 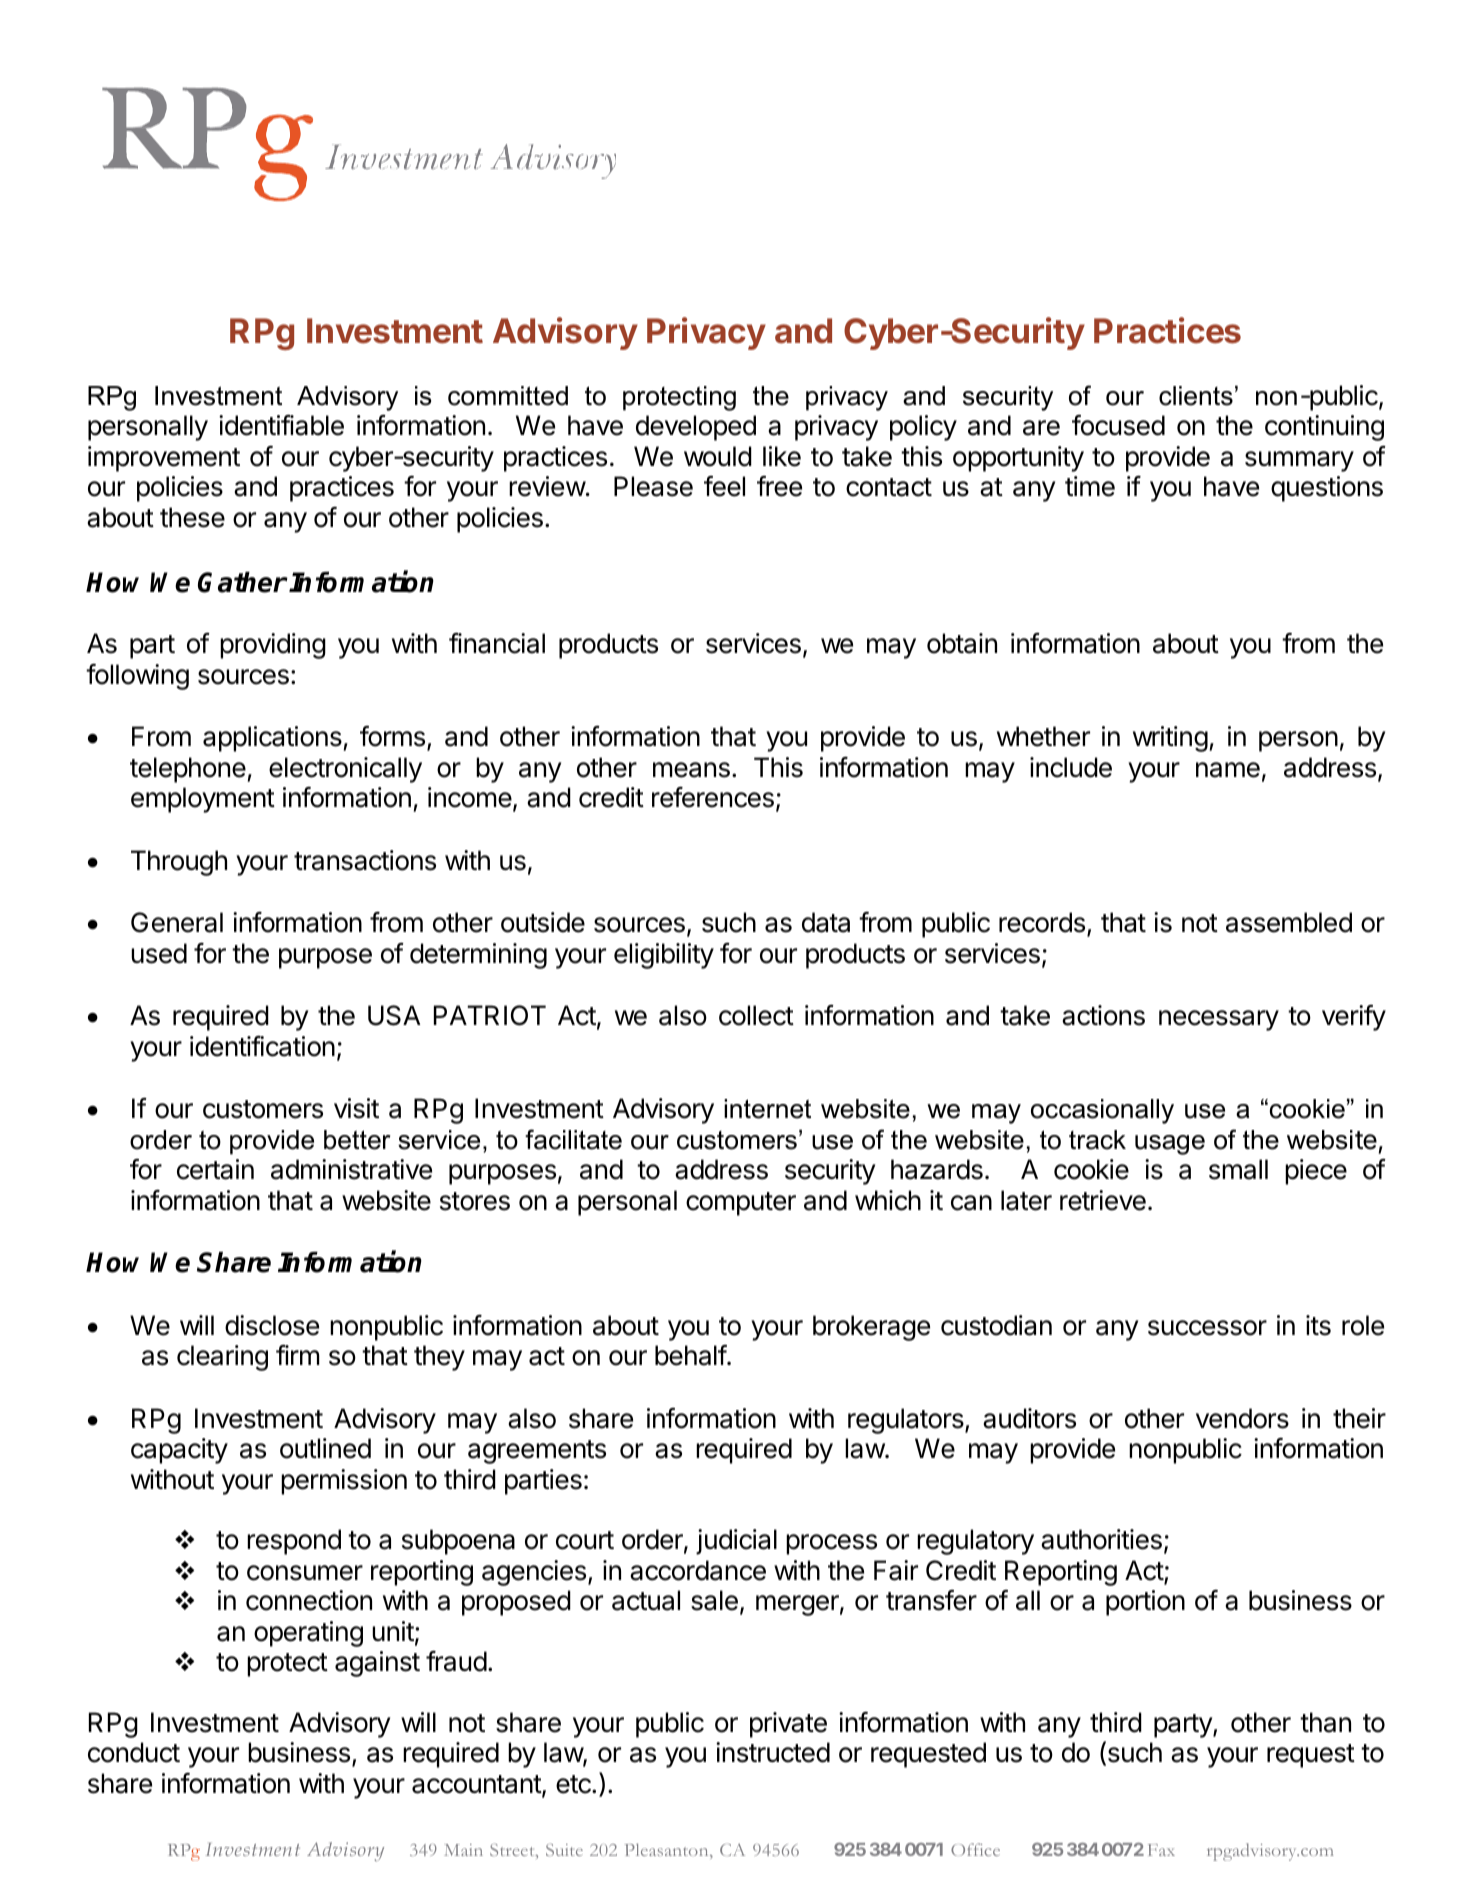 What do you see at coordinates (134, 1752) in the screenshot?
I see `conduct` at bounding box center [134, 1752].
